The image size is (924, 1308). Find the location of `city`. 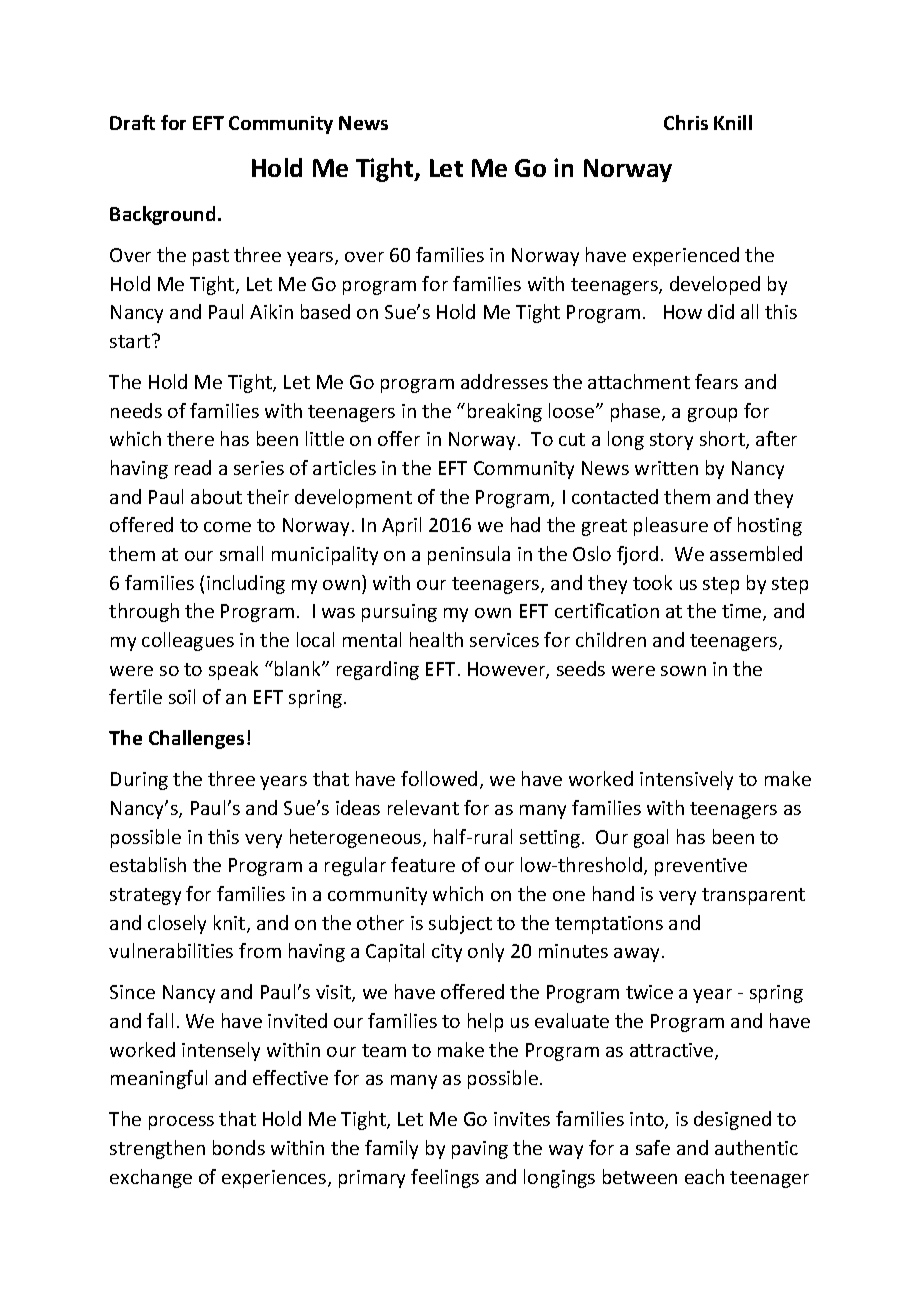

city is located at coordinates (447, 953).
